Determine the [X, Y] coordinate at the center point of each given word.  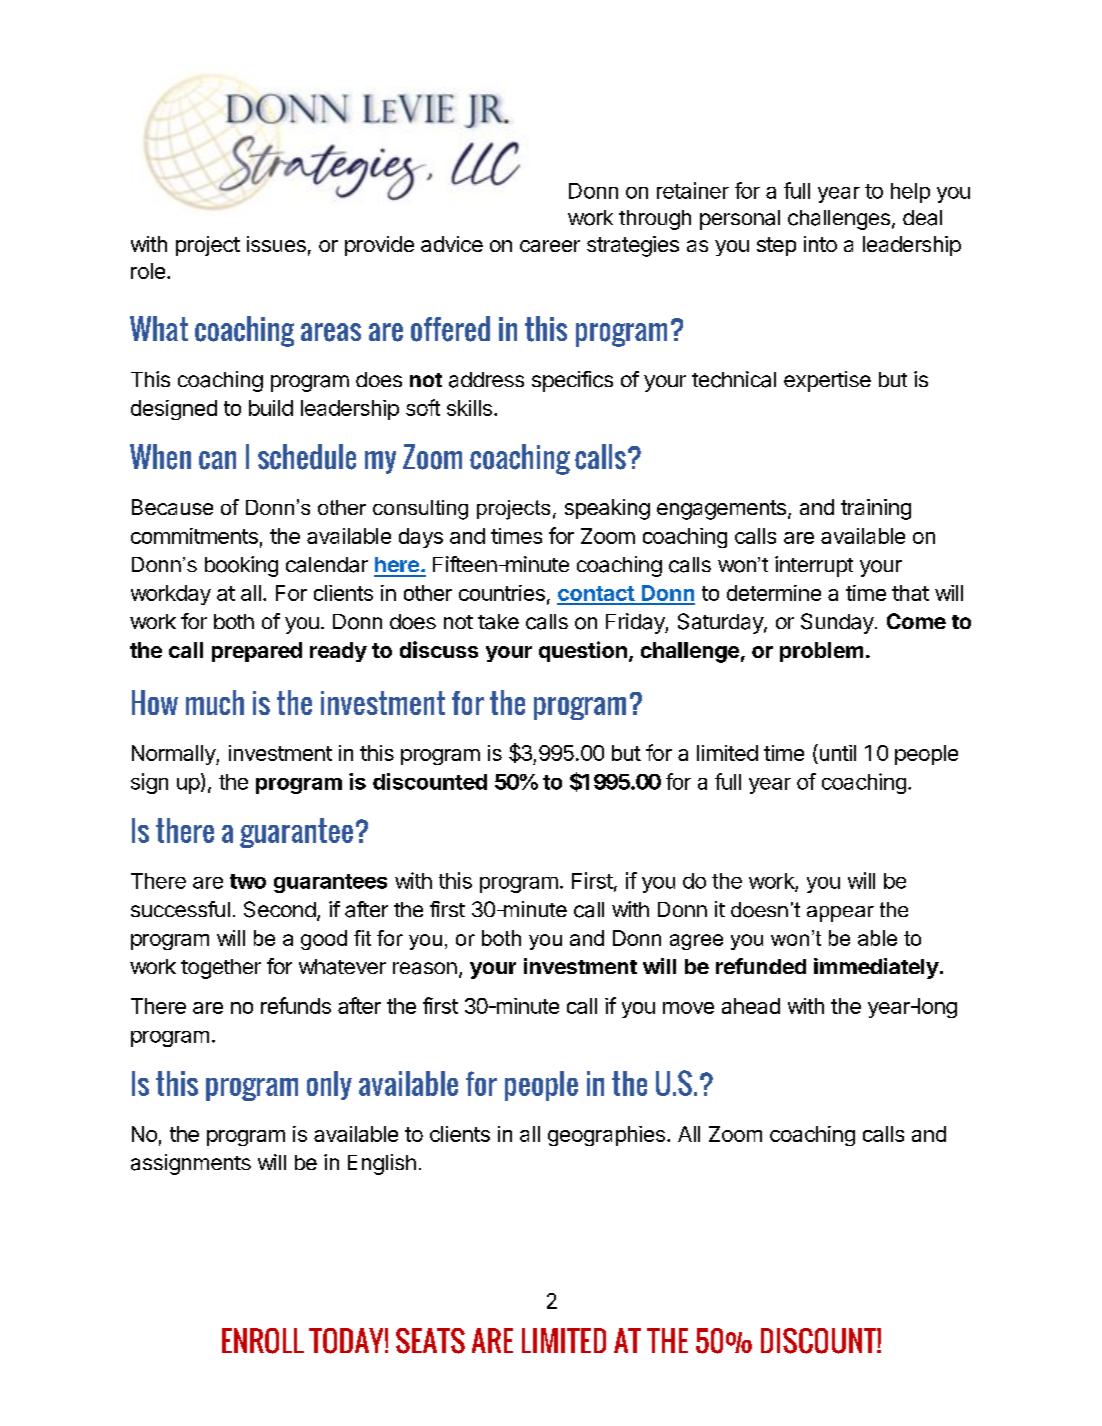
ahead [751, 1006]
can [217, 460]
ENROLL [263, 1341]
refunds [296, 1005]
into [820, 244]
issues [276, 244]
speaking [607, 509]
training [876, 509]
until [836, 754]
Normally [174, 755]
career [550, 246]
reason [425, 968]
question [583, 651]
